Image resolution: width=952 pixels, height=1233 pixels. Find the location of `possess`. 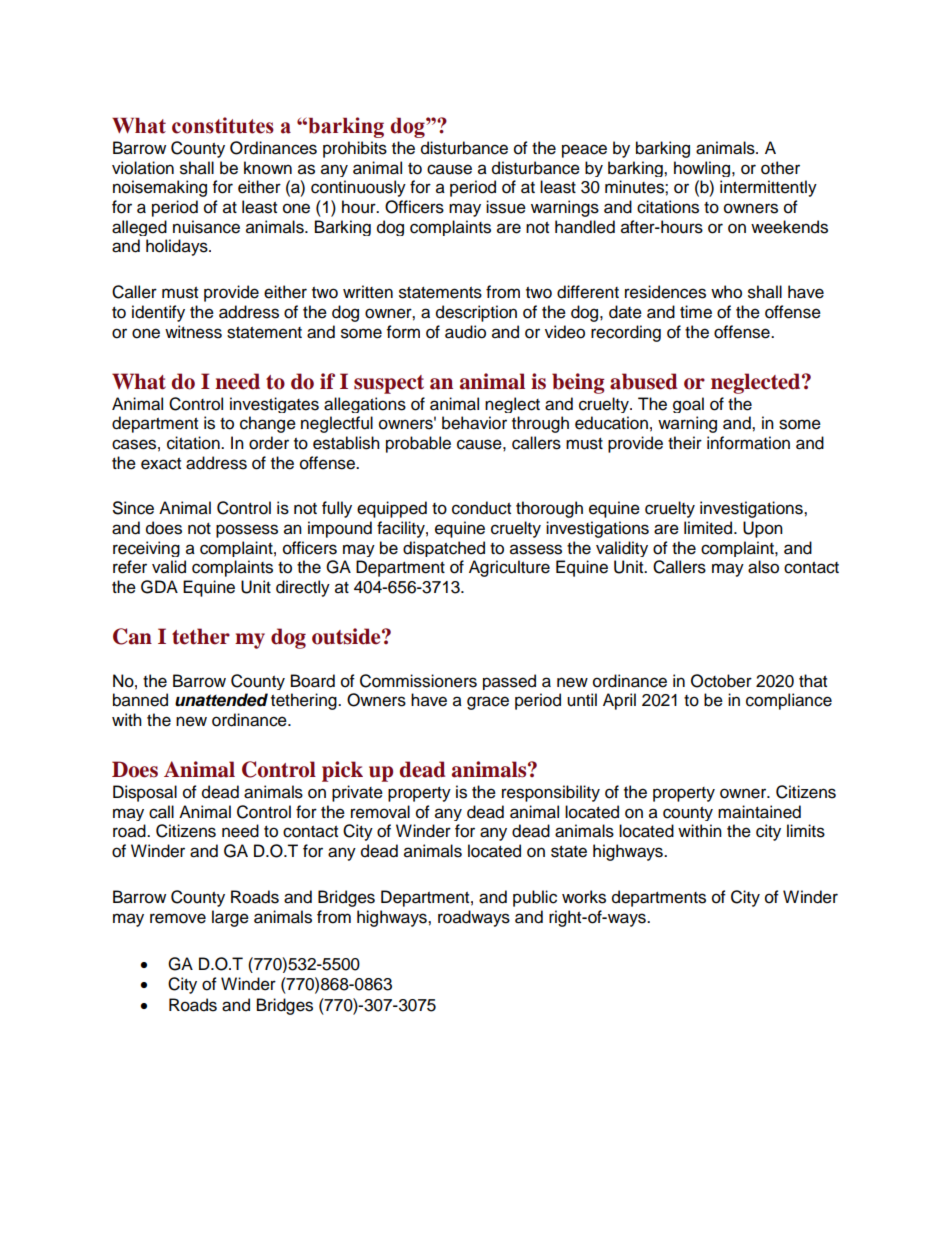

possess is located at coordinates (247, 531).
